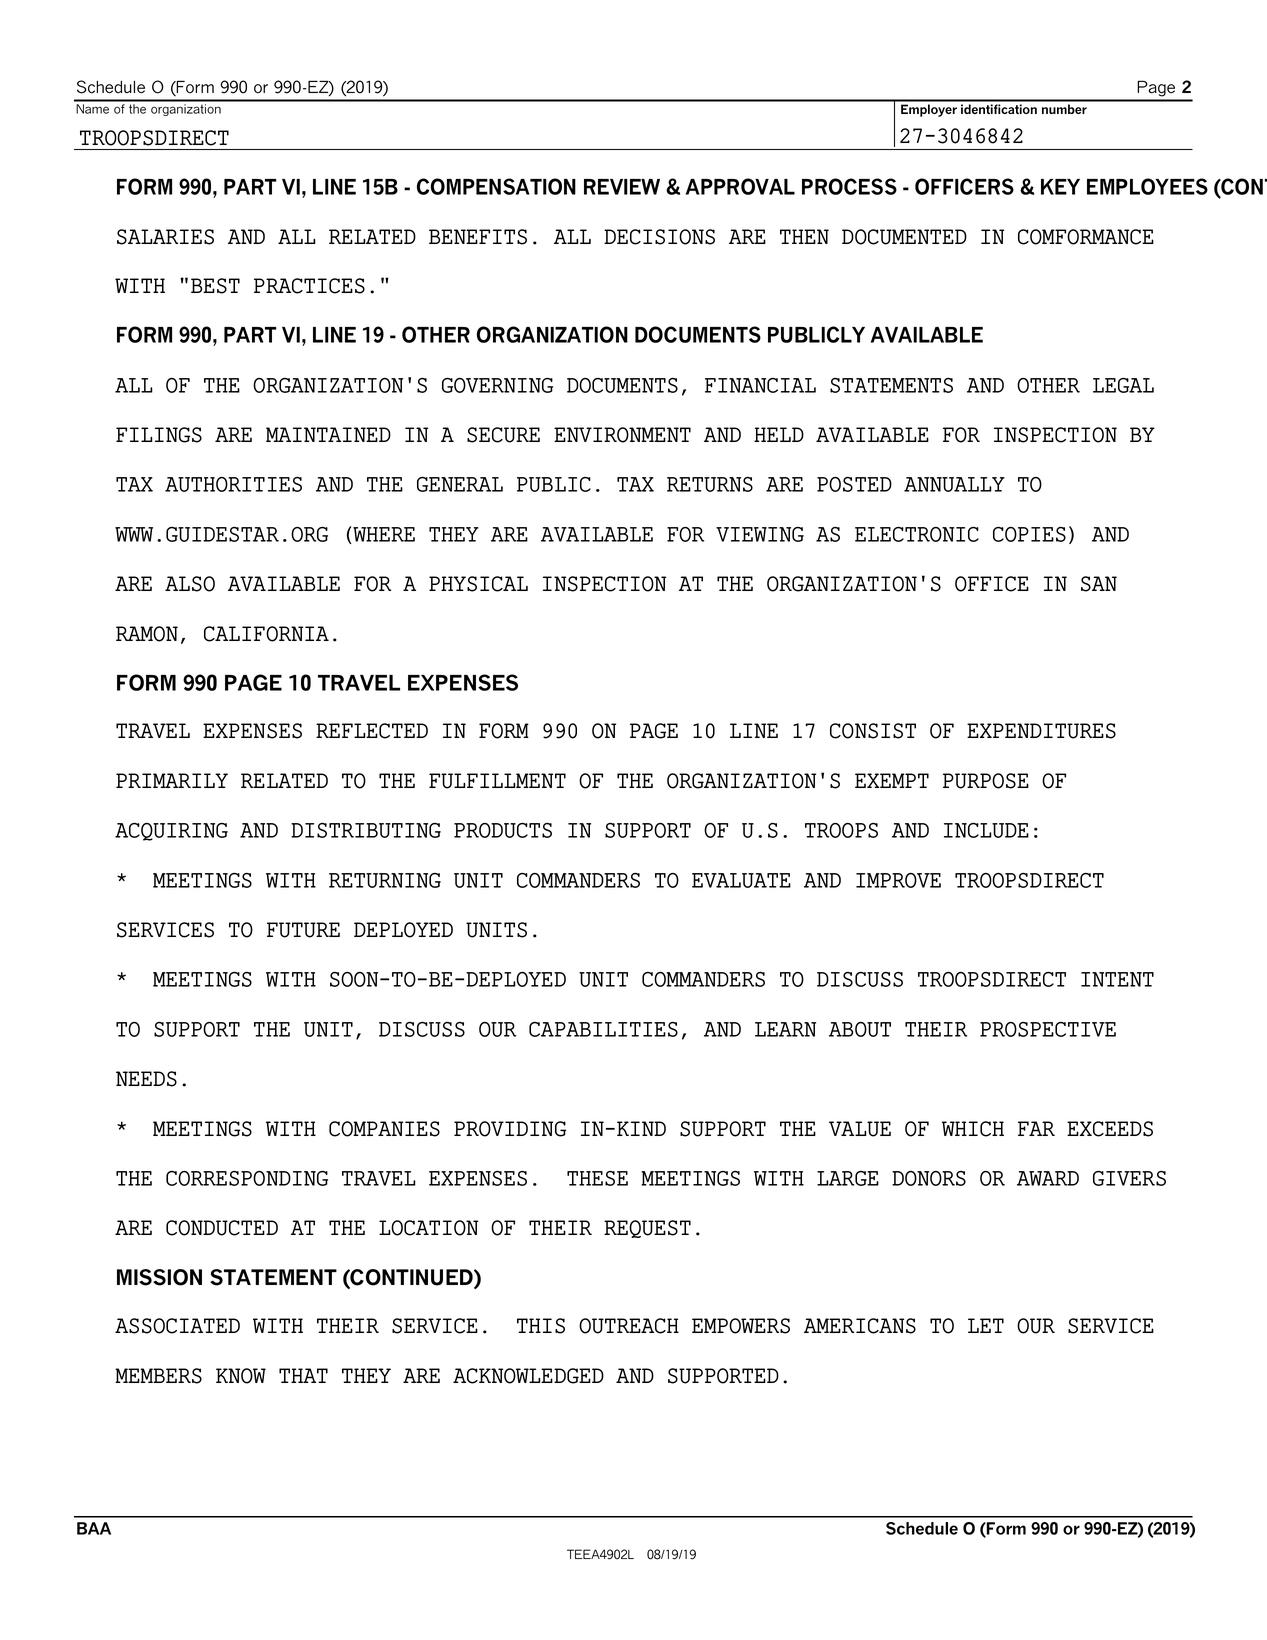  I want to click on AWARD, so click(1048, 1178).
